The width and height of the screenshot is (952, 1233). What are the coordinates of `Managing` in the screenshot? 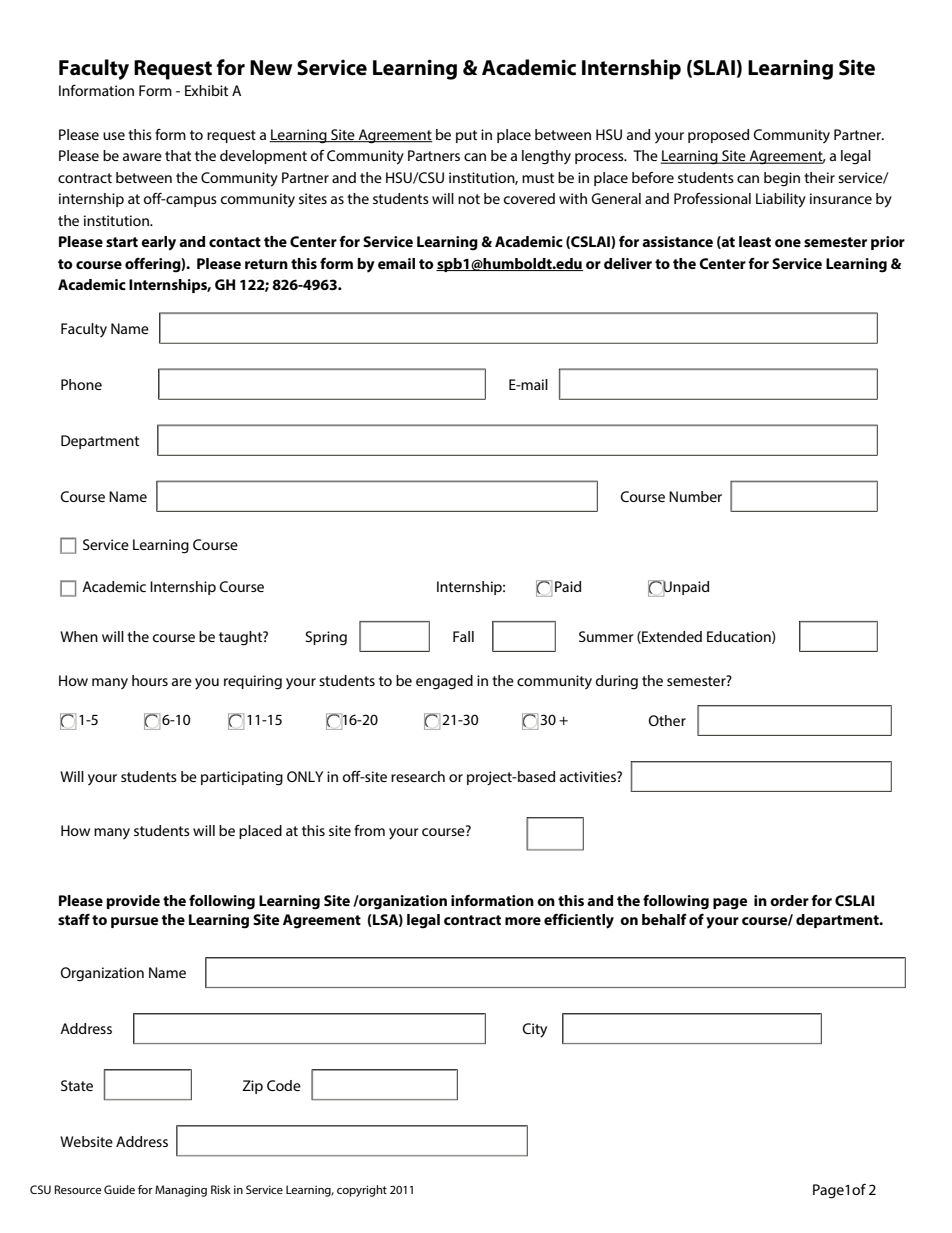 It's located at (181, 1191).
